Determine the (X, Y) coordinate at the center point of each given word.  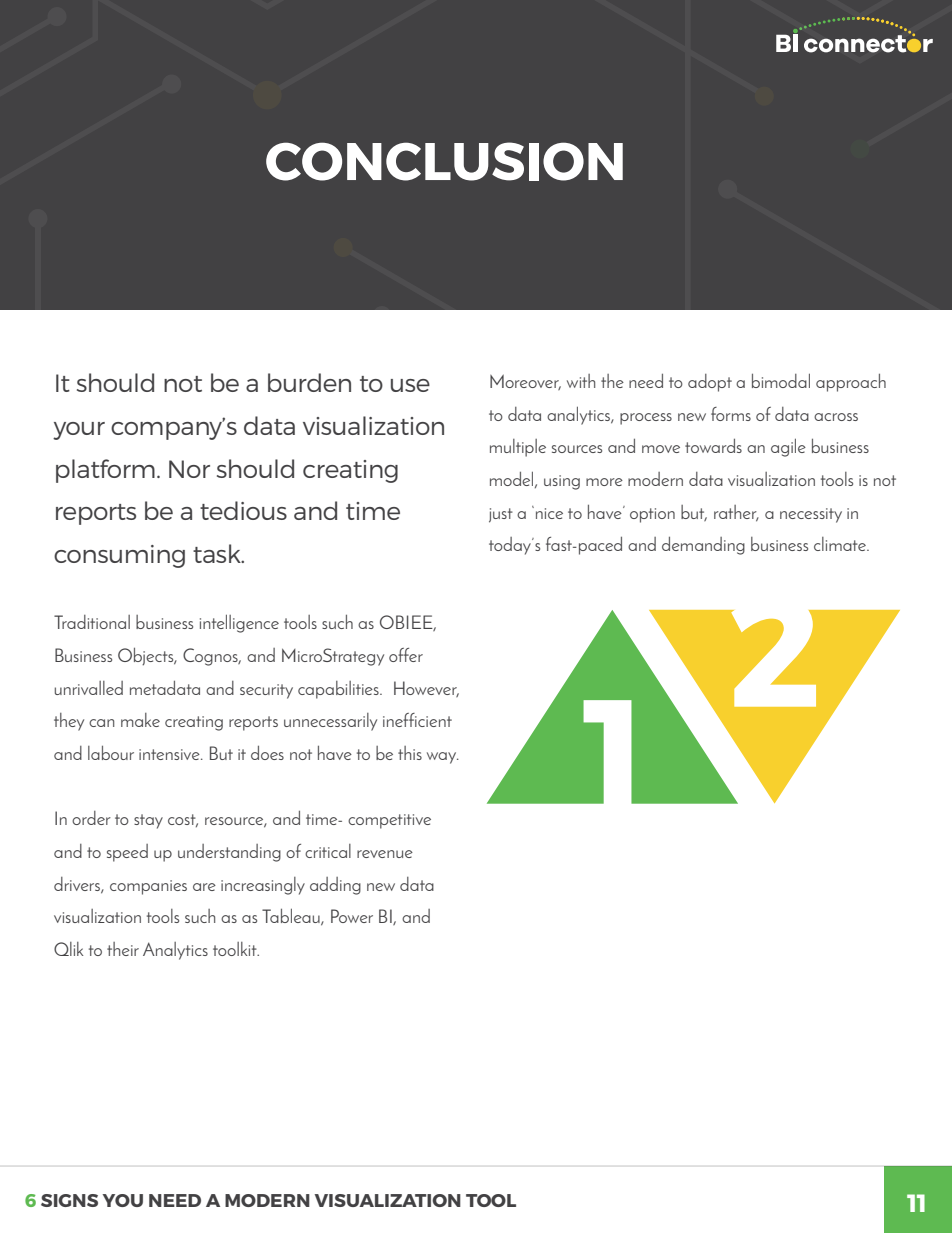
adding (335, 886)
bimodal (781, 380)
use (410, 385)
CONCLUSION (444, 161)
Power (352, 916)
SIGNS (69, 1200)
